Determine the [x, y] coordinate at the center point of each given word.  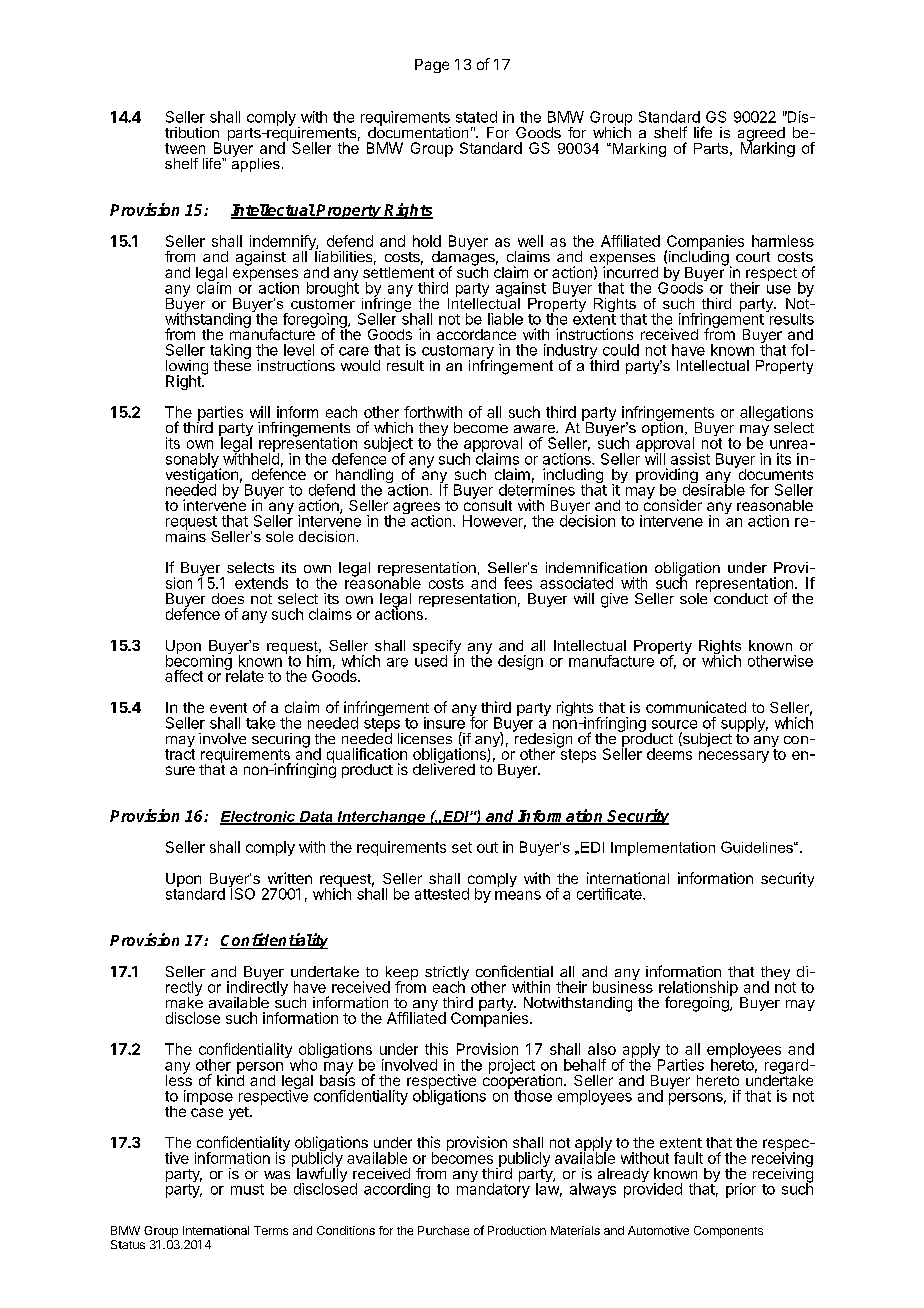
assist [690, 459]
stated [476, 117]
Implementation [663, 849]
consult [488, 504]
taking [230, 352]
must [247, 1189]
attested [442, 894]
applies [256, 163]
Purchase [443, 1230]
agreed [761, 135]
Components [728, 1232]
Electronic [258, 817]
